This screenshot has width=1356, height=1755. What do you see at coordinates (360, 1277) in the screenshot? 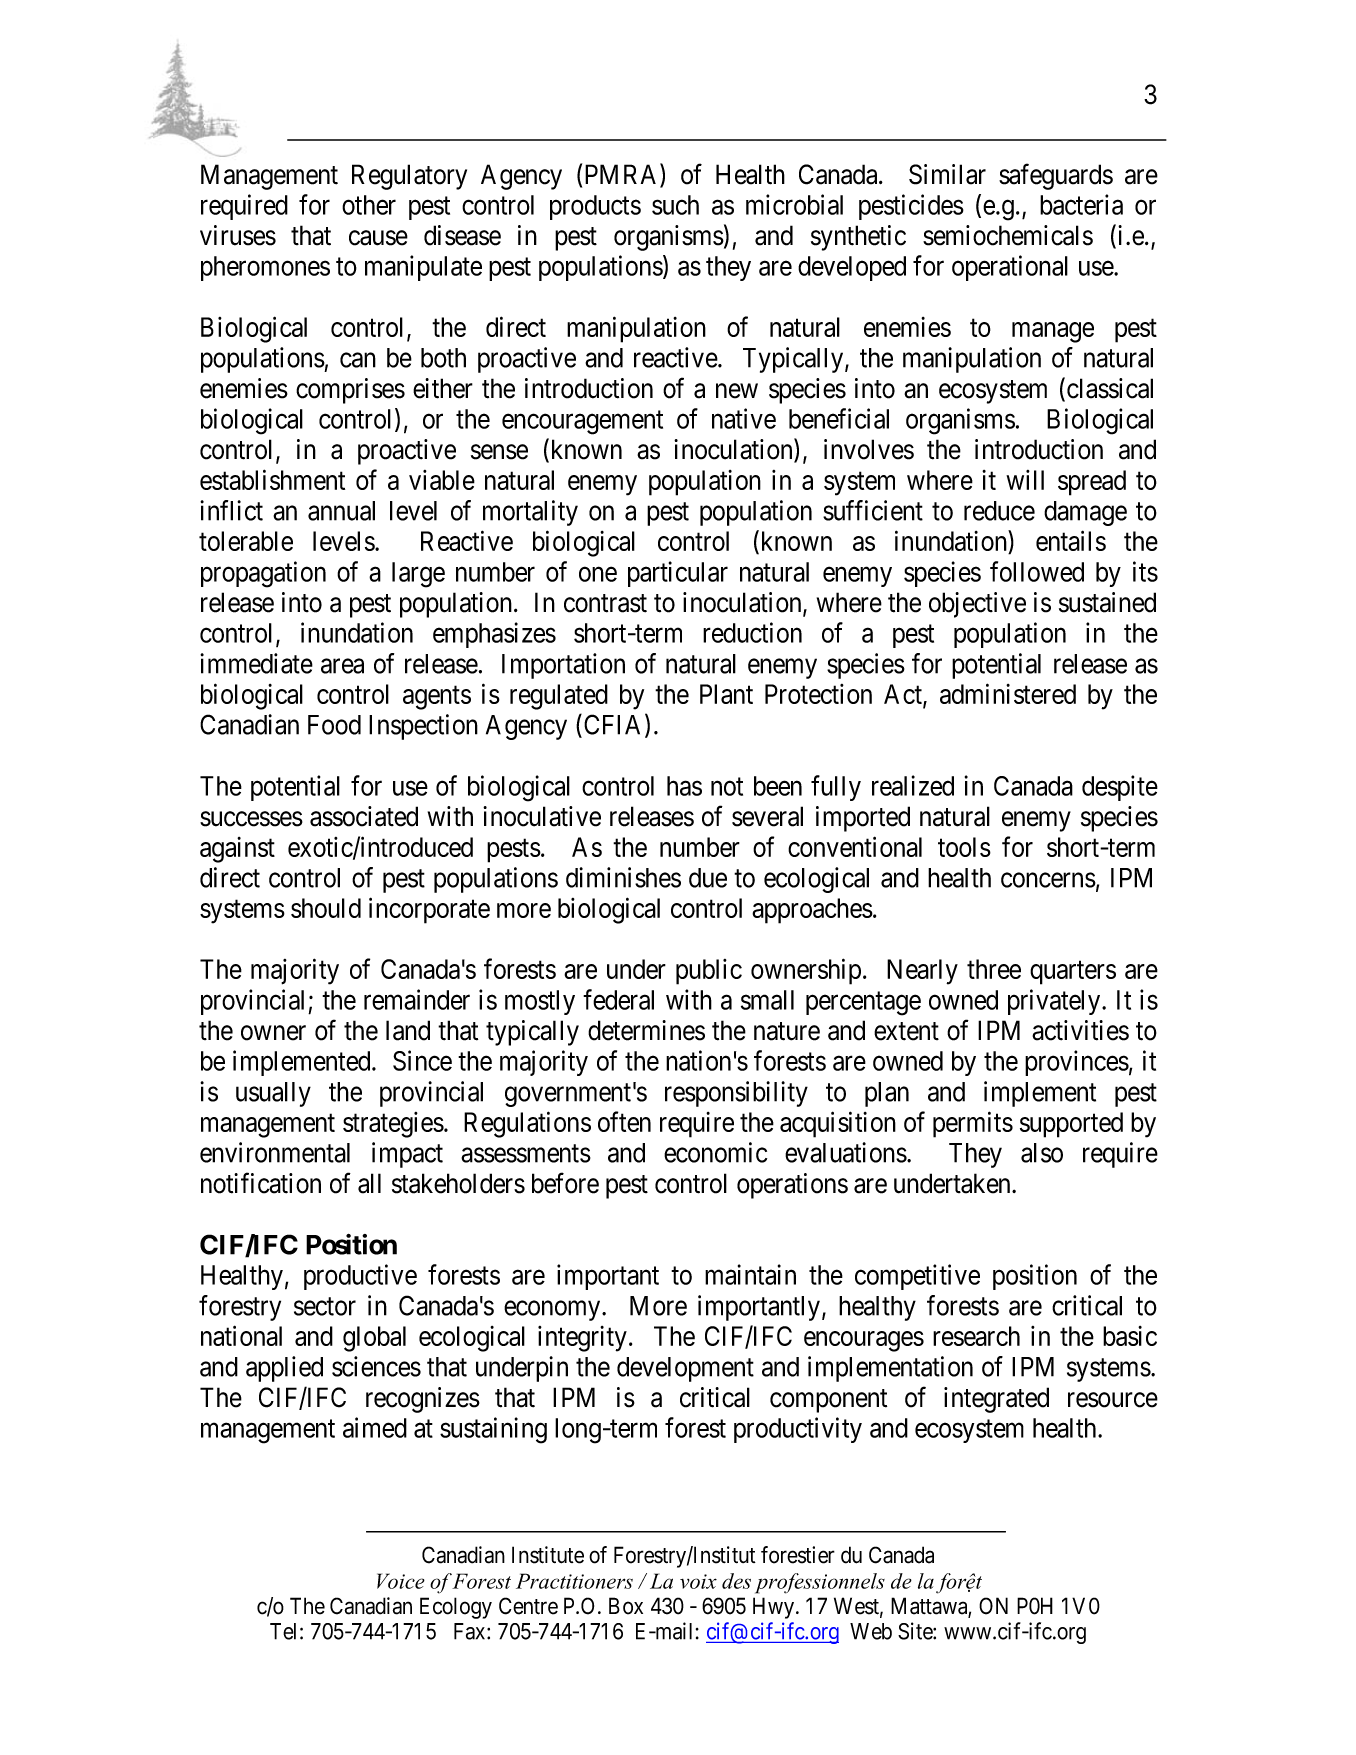
I see `productive` at bounding box center [360, 1277].
